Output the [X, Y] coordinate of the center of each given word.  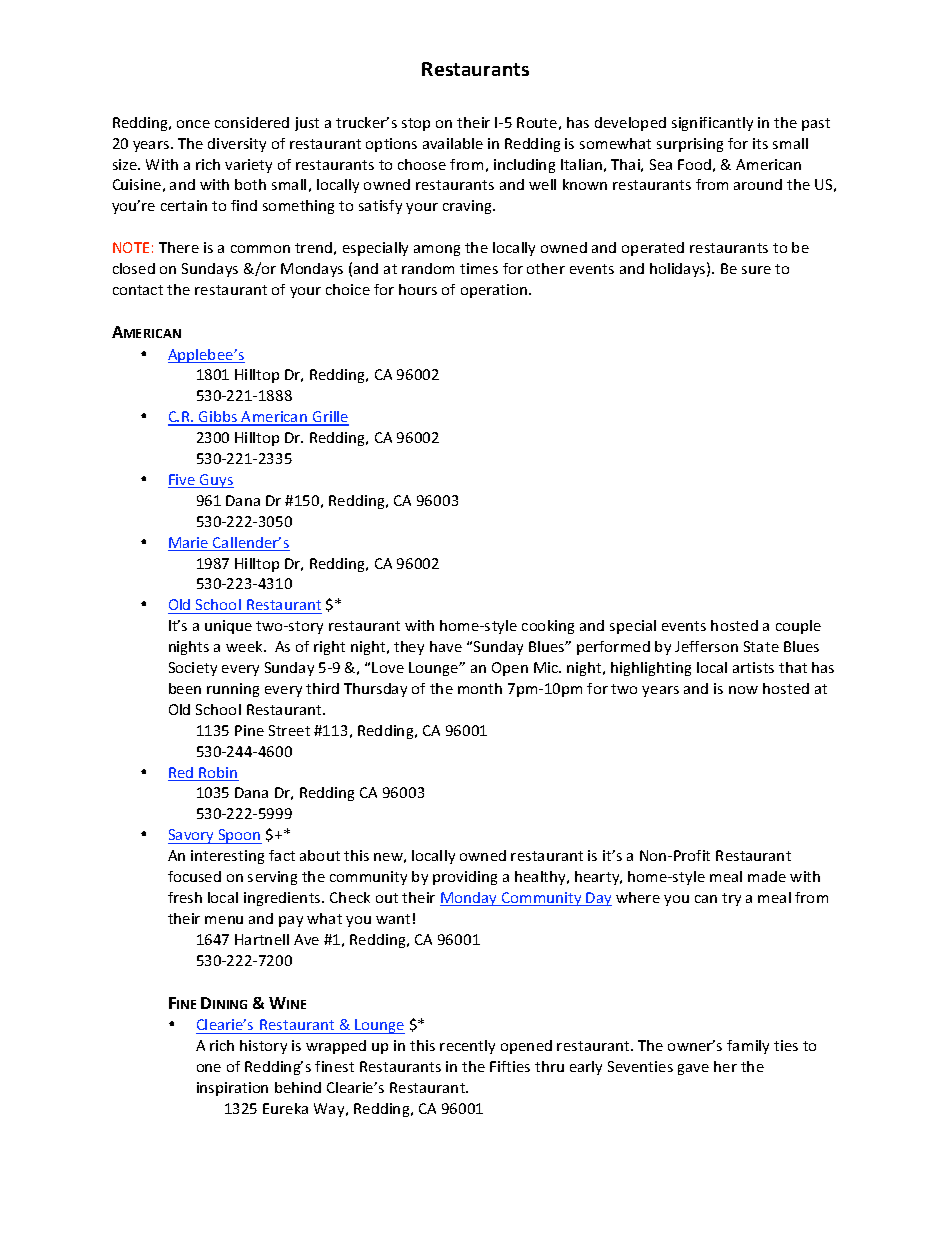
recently [467, 1047]
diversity [237, 145]
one [209, 1068]
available [453, 143]
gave [693, 1069]
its [760, 143]
